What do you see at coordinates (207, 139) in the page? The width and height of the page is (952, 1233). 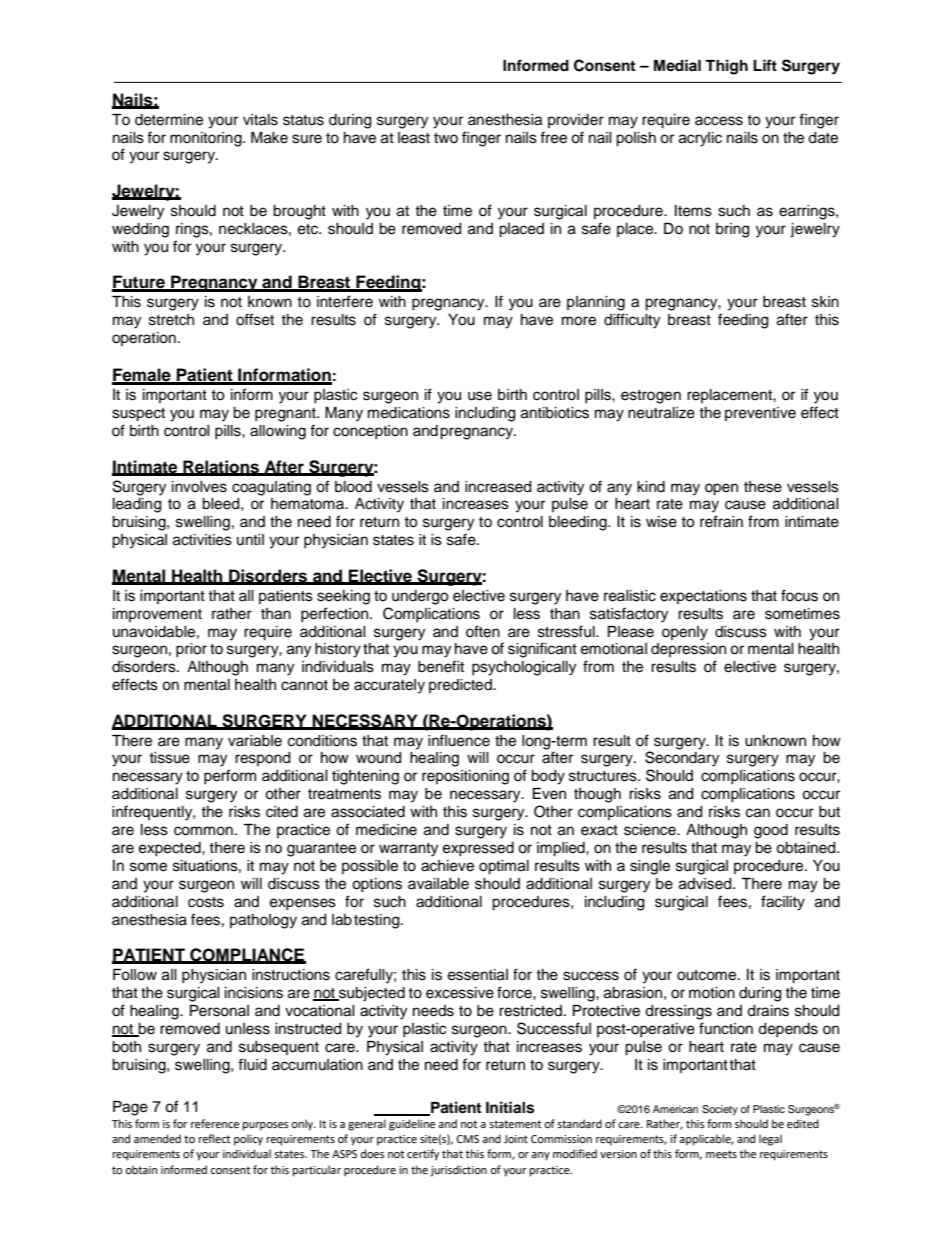 I see `monitoring` at bounding box center [207, 139].
